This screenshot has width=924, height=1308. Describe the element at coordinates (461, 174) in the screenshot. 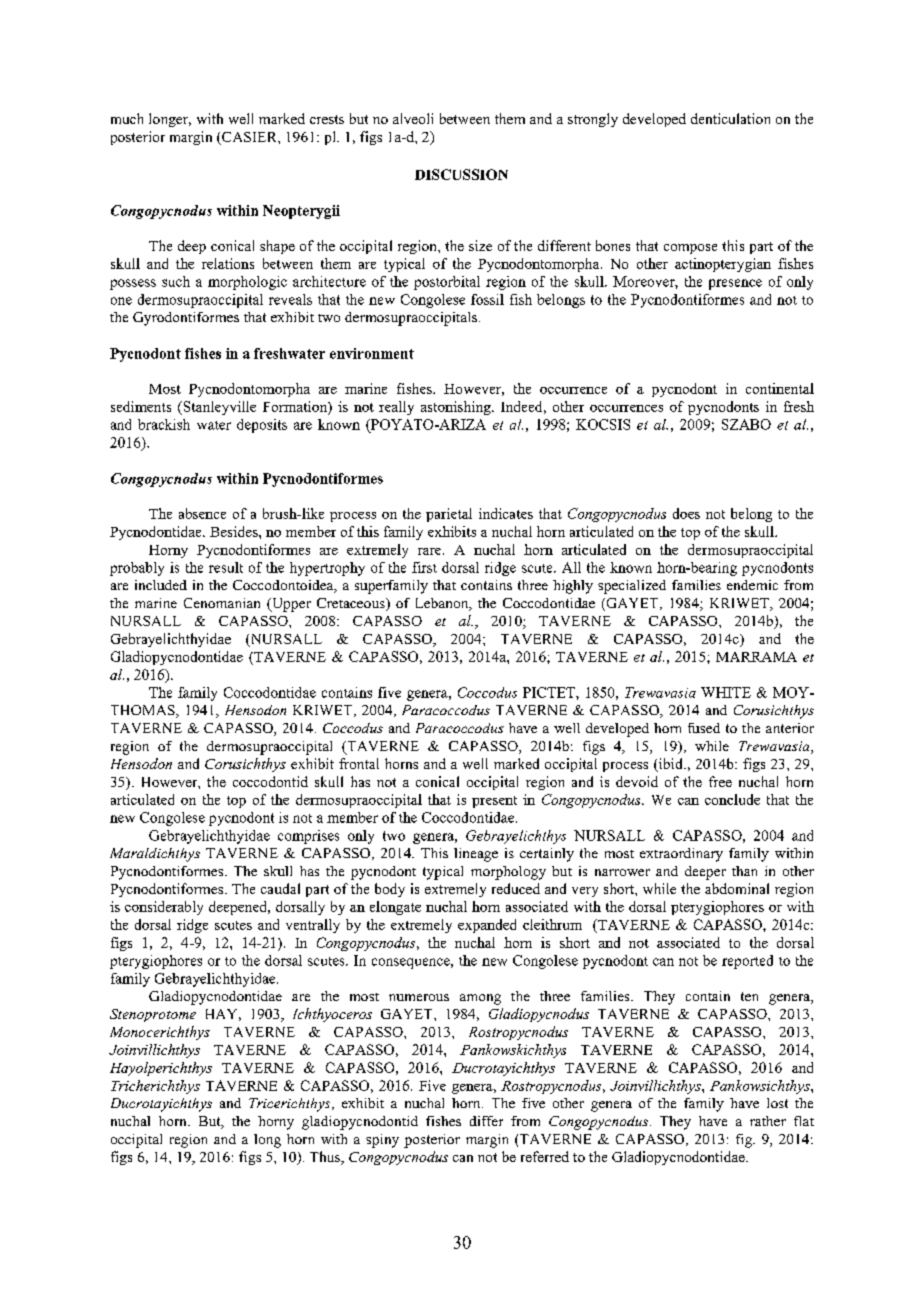

I see `DISCUSSION` at that location.
